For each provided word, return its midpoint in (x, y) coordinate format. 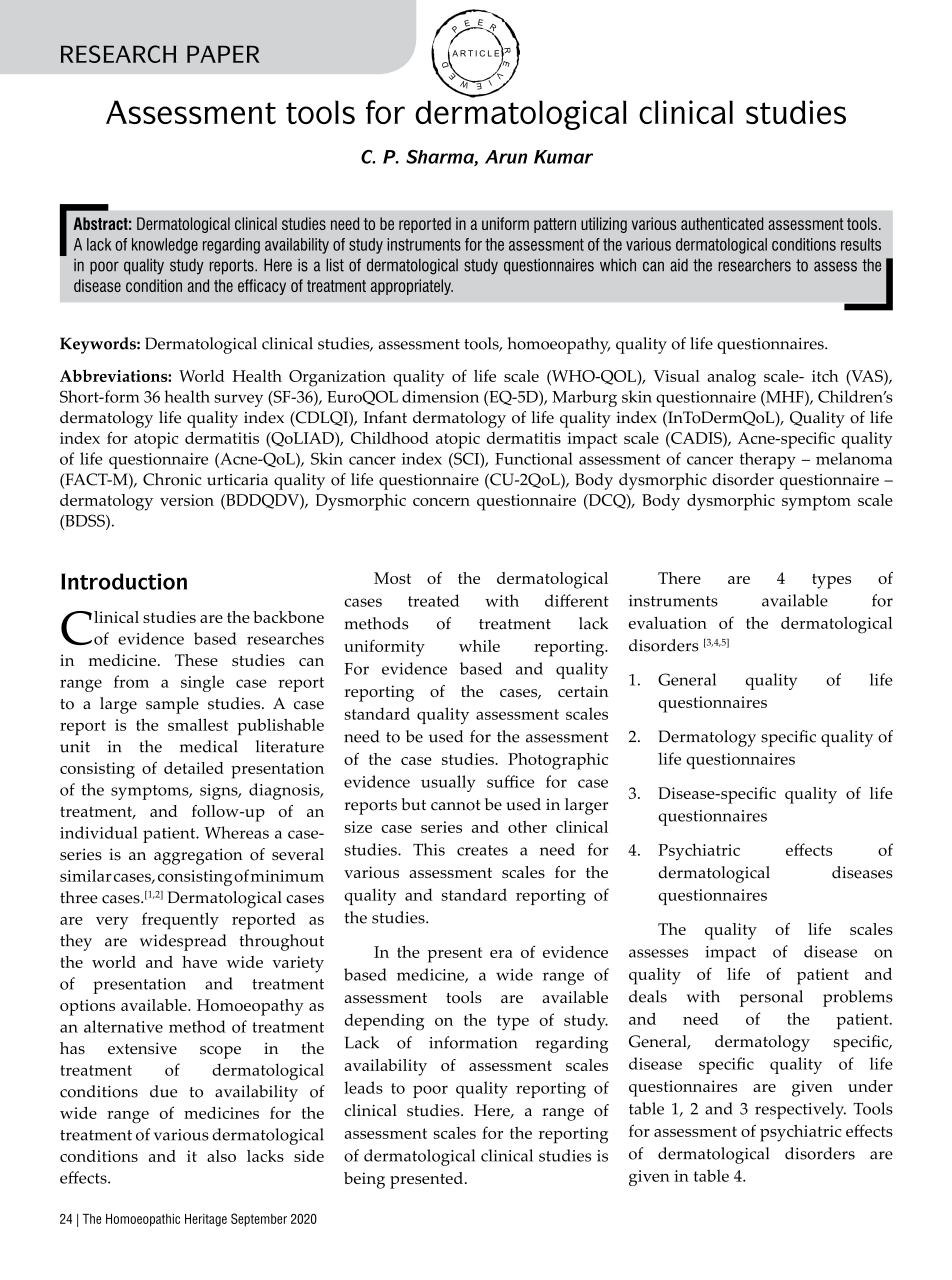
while (479, 646)
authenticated (722, 223)
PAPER (223, 54)
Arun (506, 157)
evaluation (668, 623)
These (196, 660)
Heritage (206, 1220)
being (364, 1180)
